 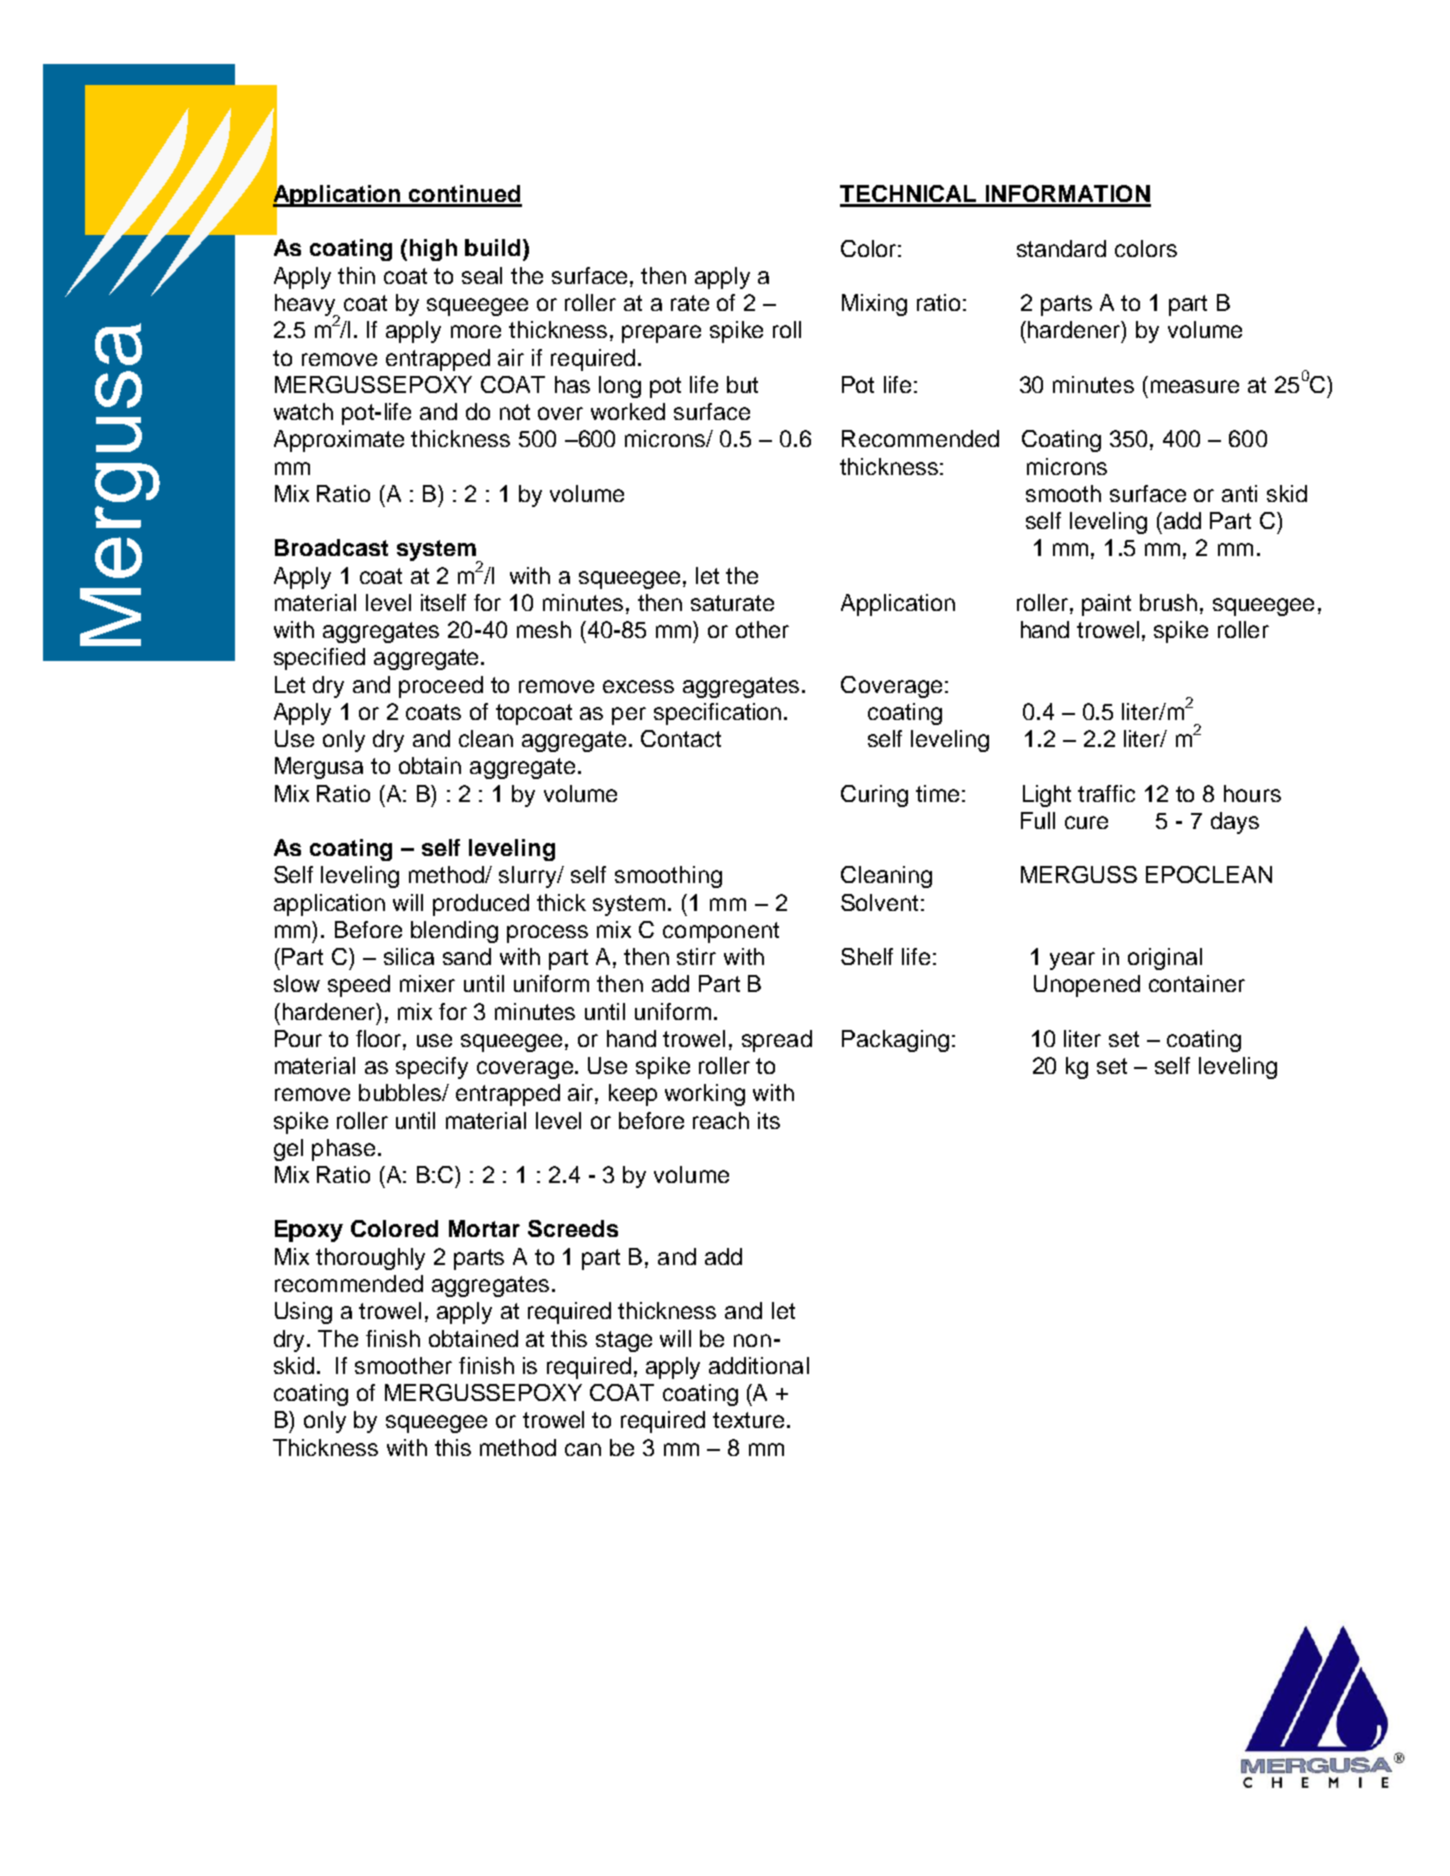 What do you see at coordinates (1165, 959) in the screenshot?
I see `original` at bounding box center [1165, 959].
